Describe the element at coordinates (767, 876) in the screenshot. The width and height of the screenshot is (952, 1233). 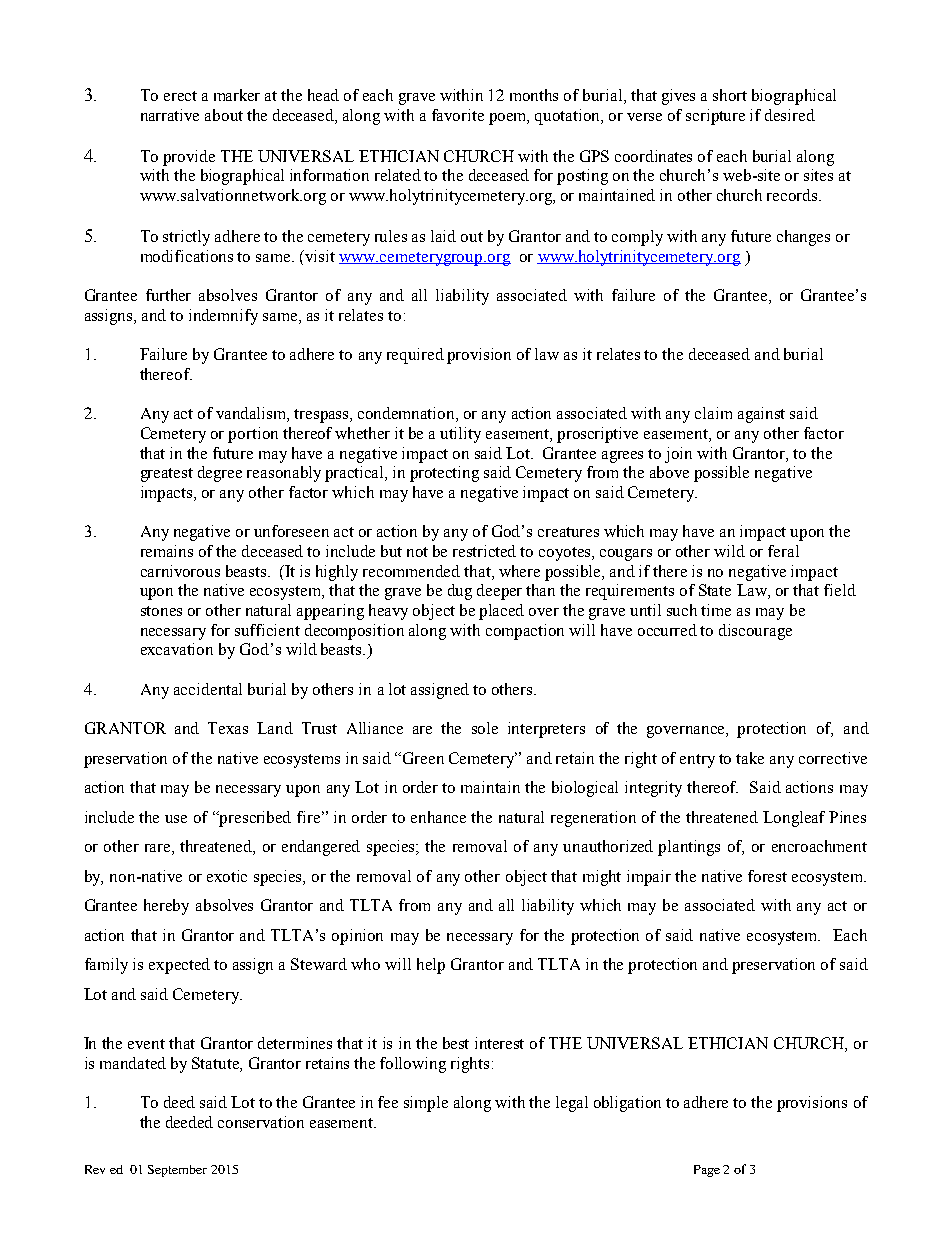
I see `forest` at that location.
